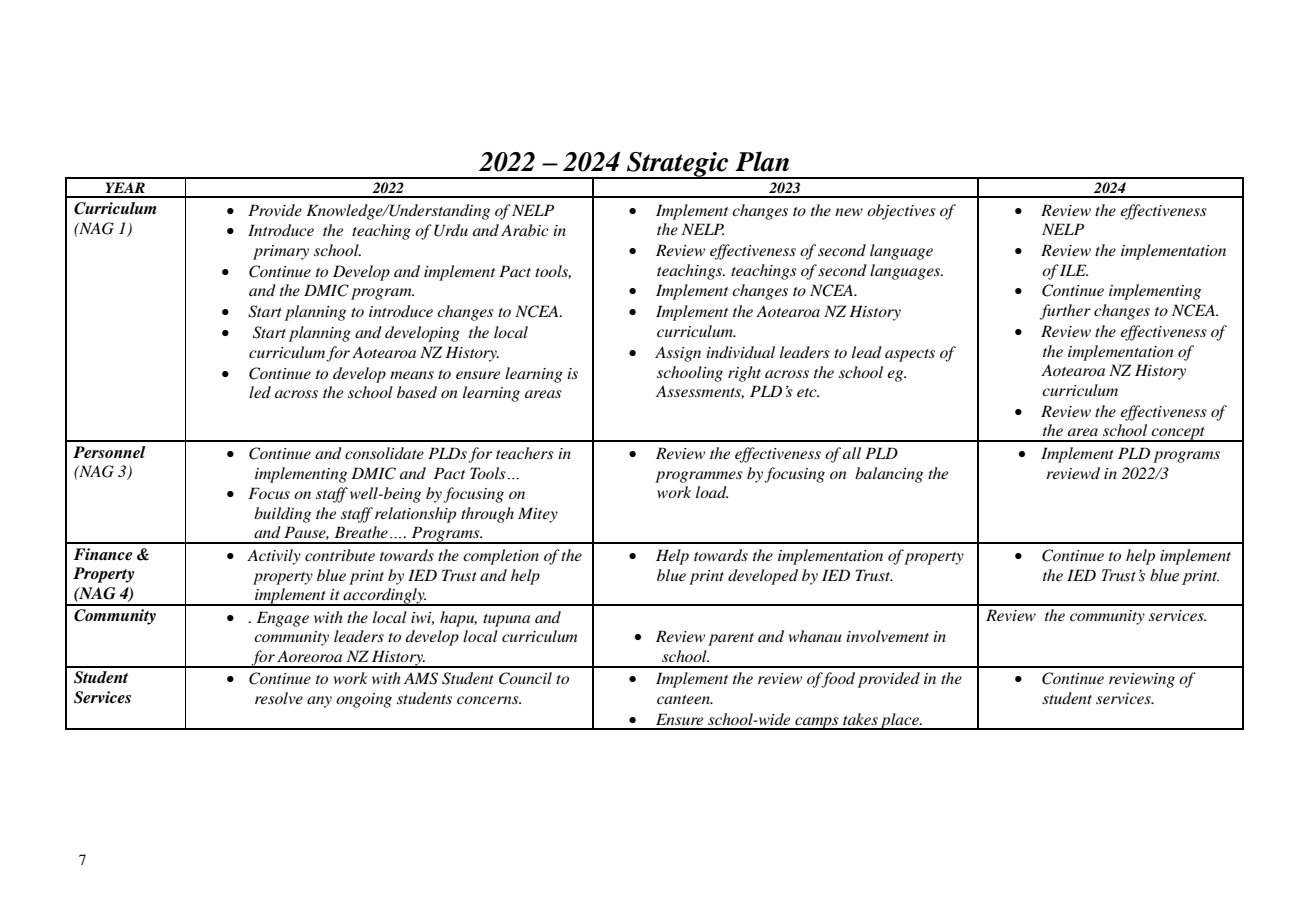  I want to click on Strategic, so click(678, 165).
